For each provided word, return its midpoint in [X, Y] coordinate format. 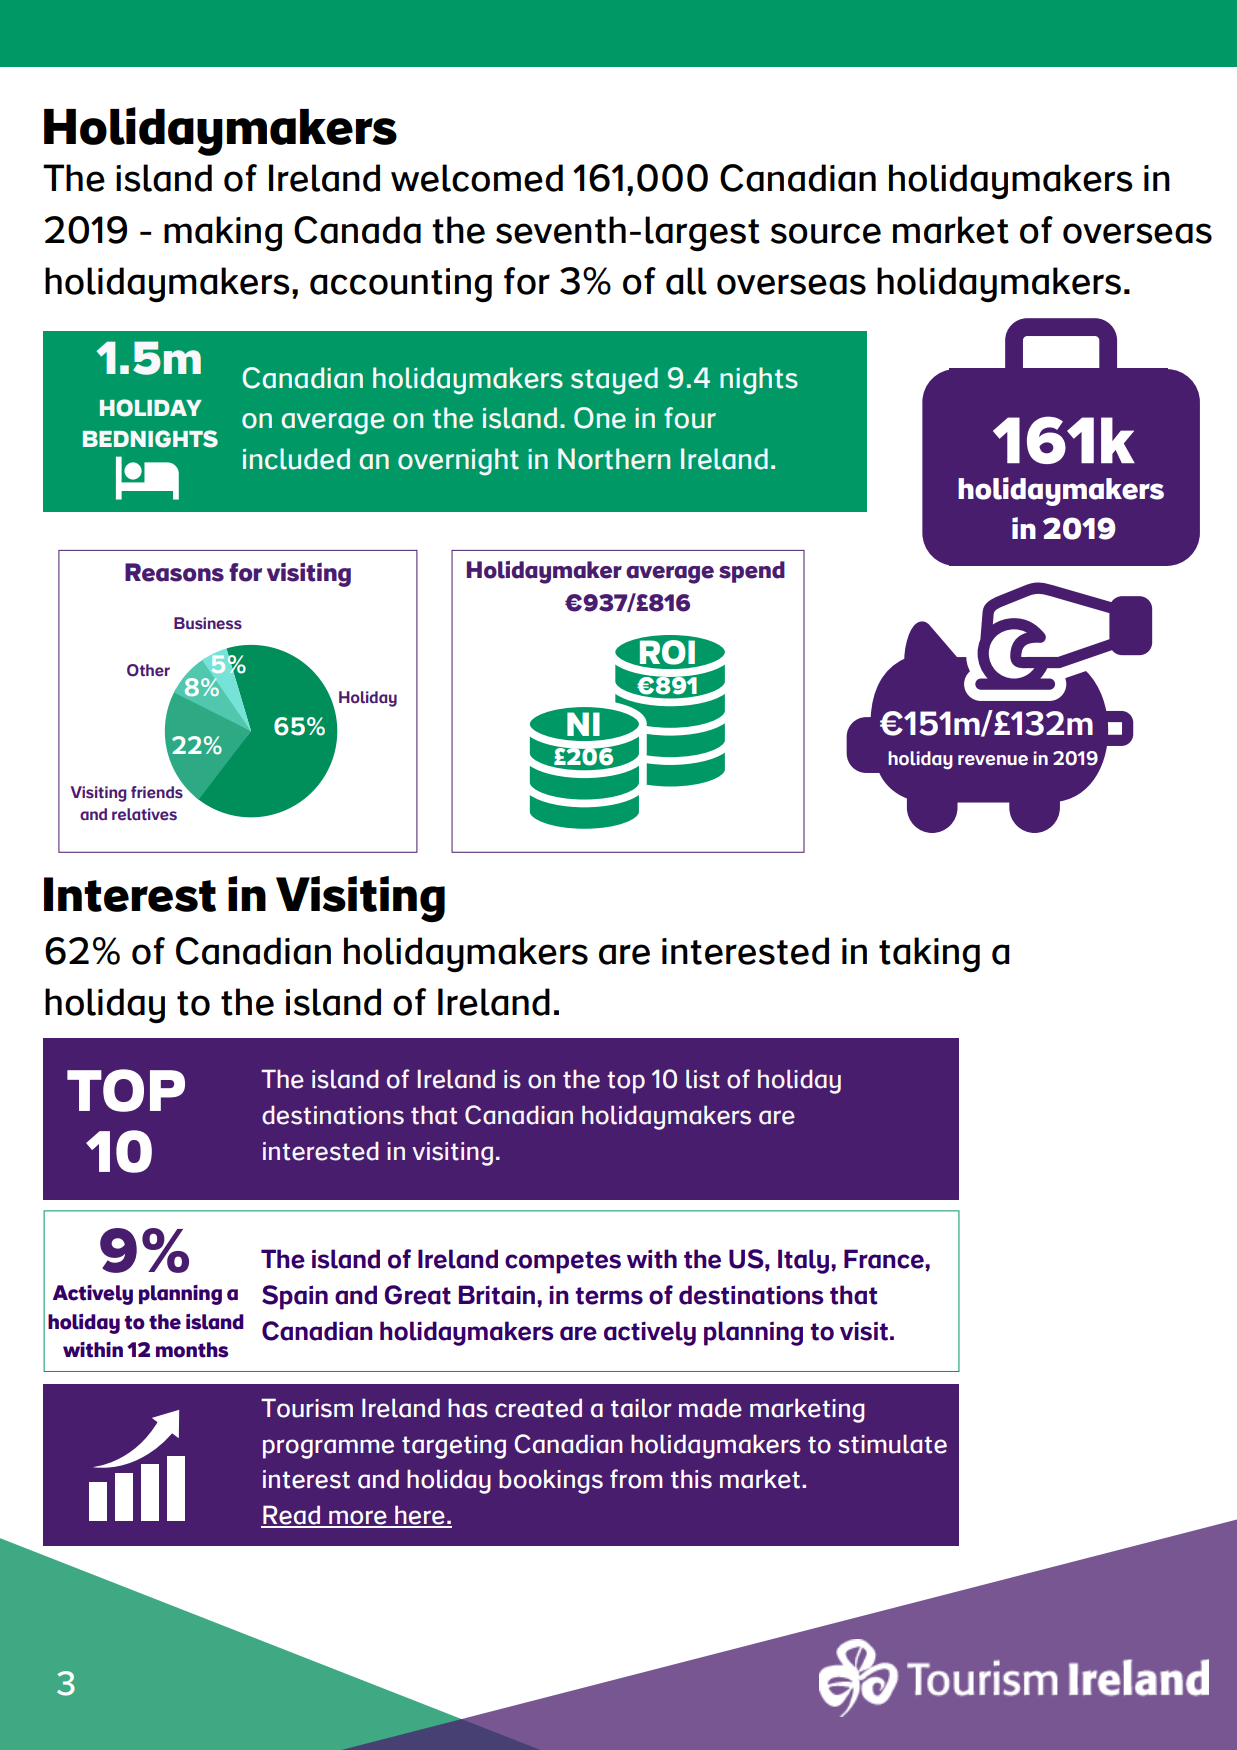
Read [292, 1516]
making [223, 234]
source [826, 233]
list [703, 1079]
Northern [614, 459]
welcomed [477, 178]
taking [929, 955]
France [885, 1259]
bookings [551, 1481]
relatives [144, 814]
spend [752, 572]
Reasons [174, 572]
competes [563, 1262]
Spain [295, 1297]
